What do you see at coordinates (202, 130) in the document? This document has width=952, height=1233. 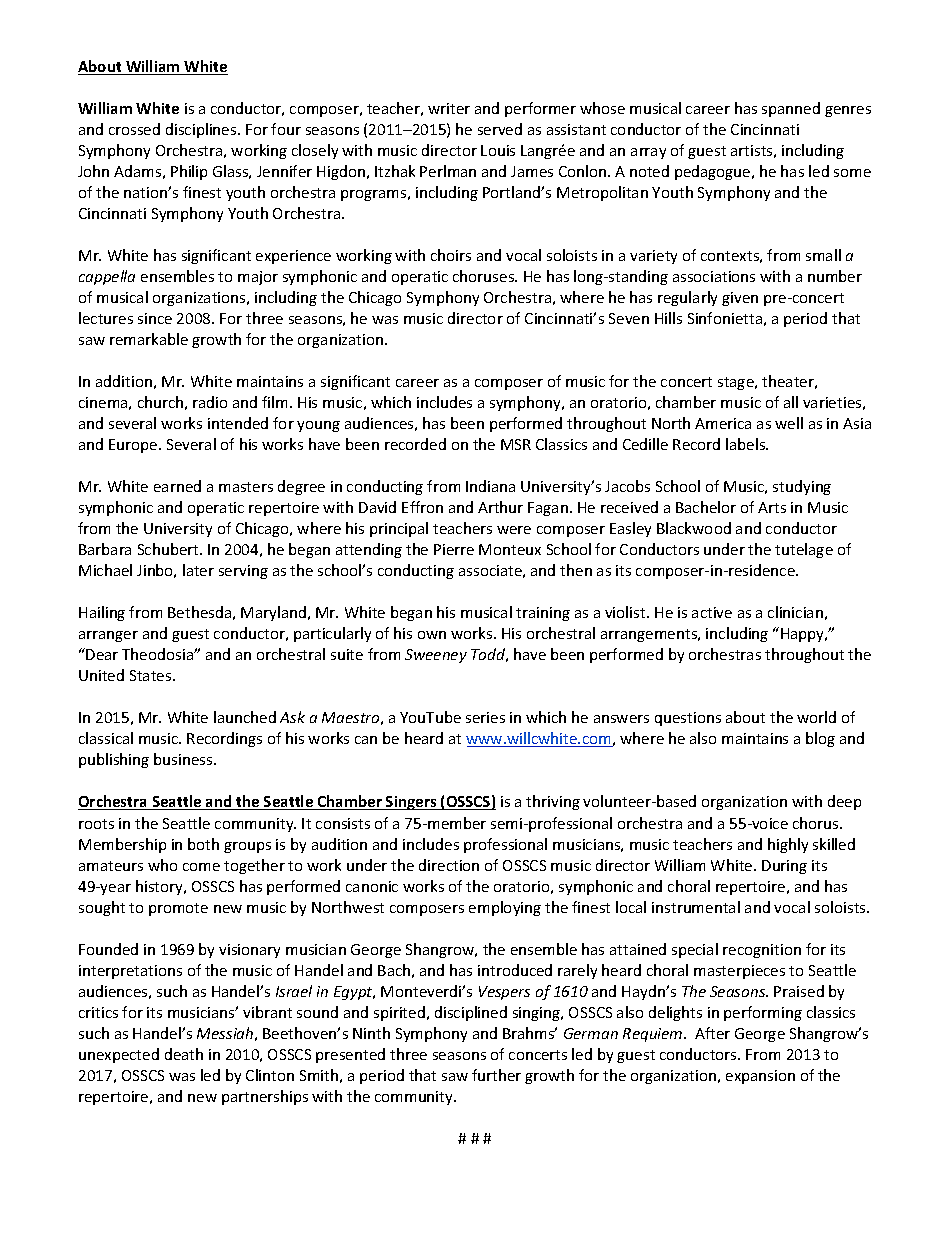 I see `disciplines` at bounding box center [202, 130].
